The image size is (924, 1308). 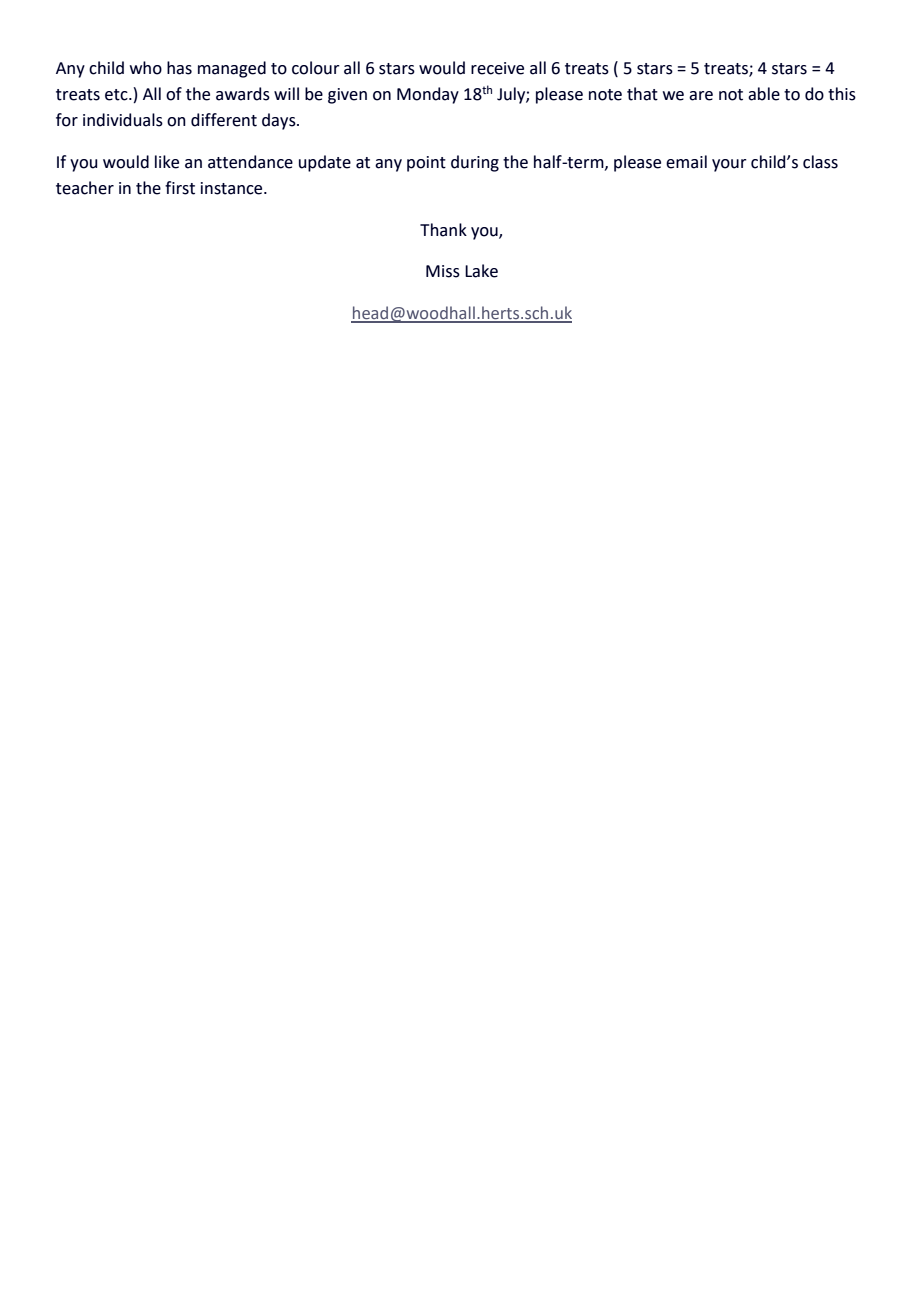 What do you see at coordinates (167, 162) in the screenshot?
I see `like` at bounding box center [167, 162].
